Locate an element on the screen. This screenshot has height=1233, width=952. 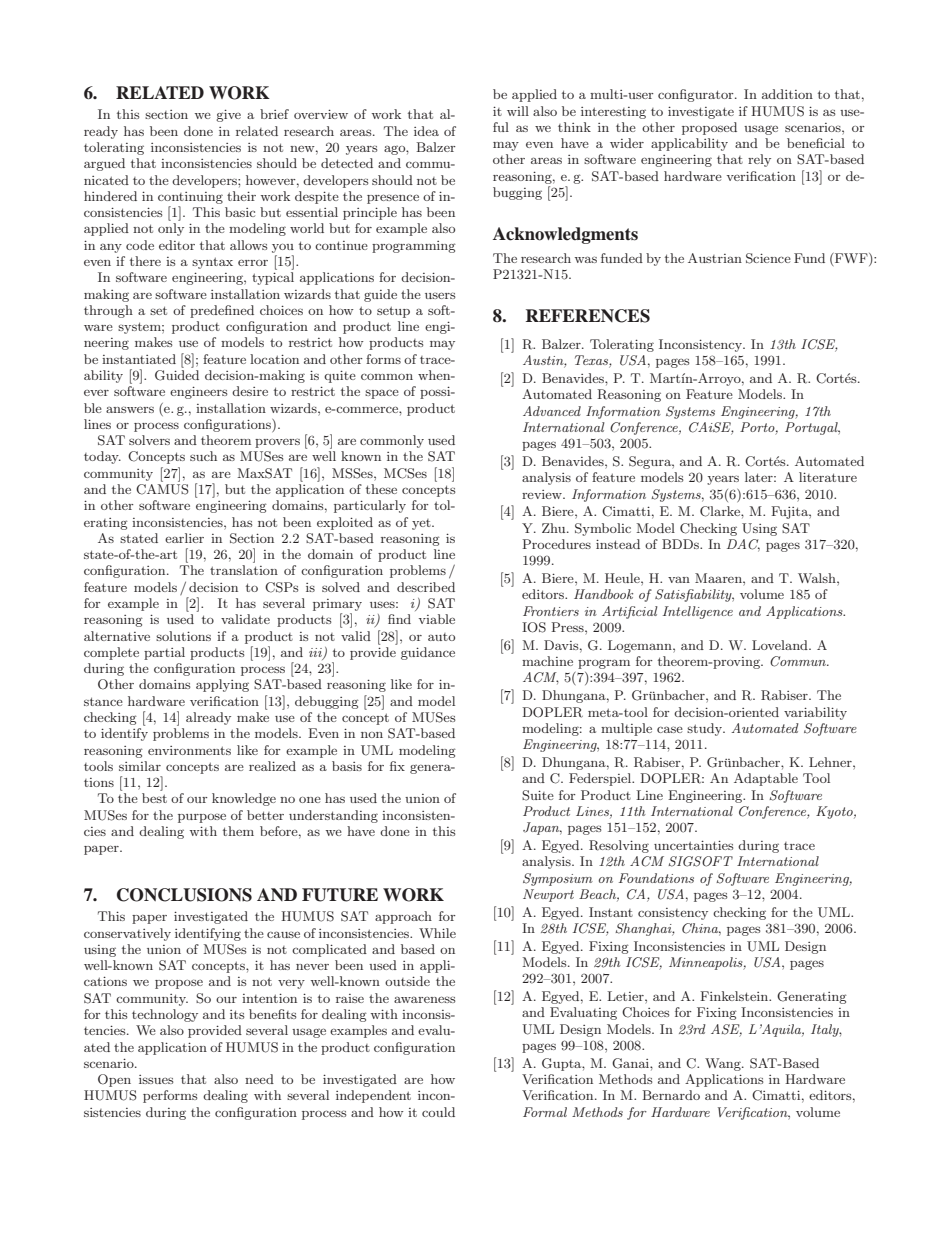
could is located at coordinates (438, 1112).
